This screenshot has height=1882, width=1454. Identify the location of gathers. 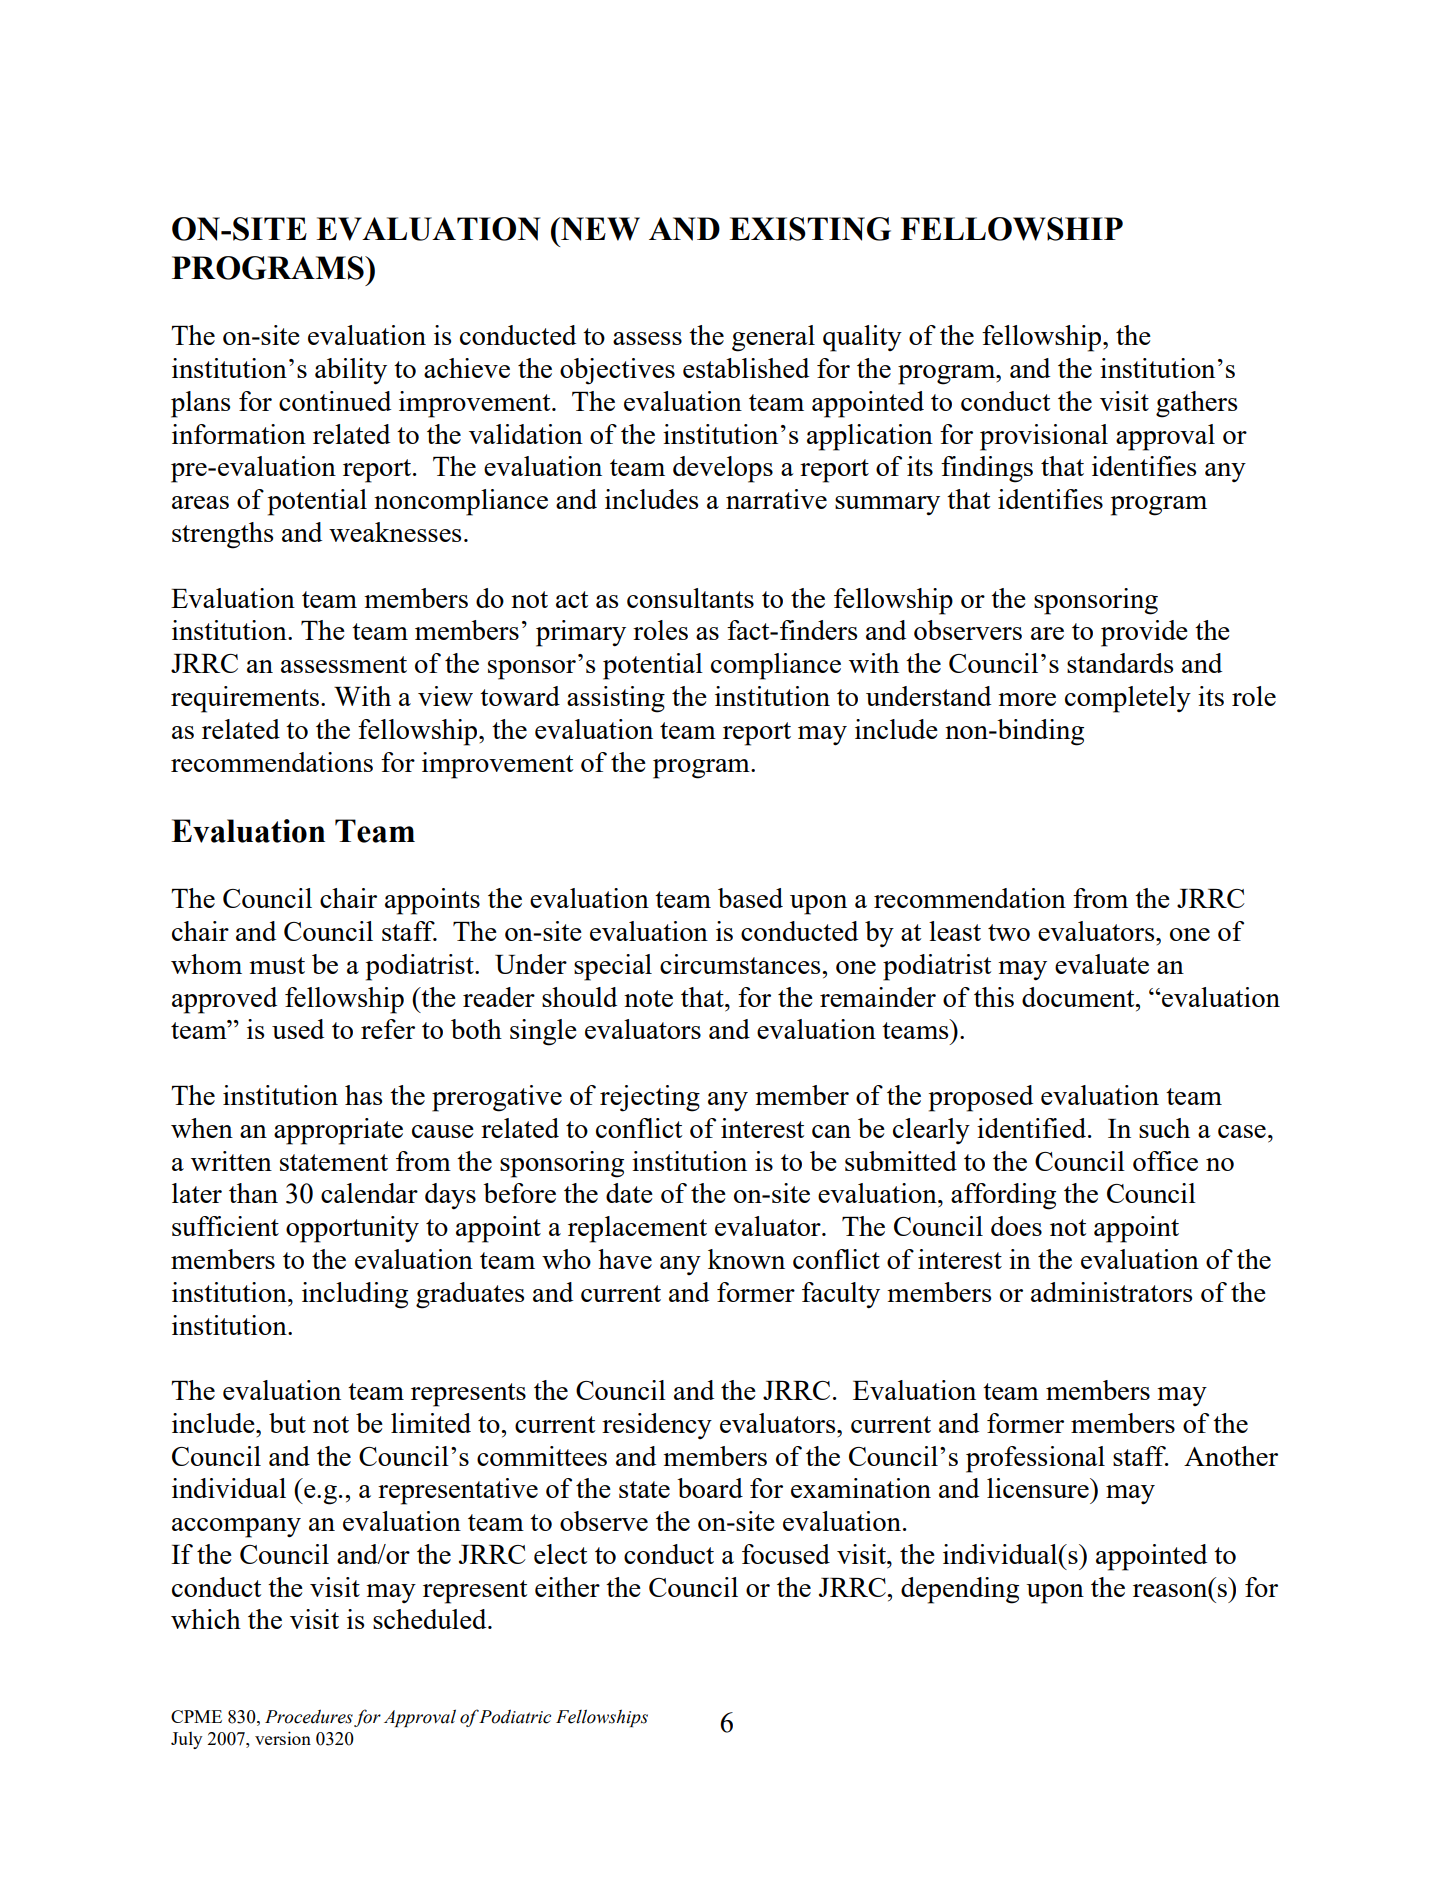
(1196, 404).
